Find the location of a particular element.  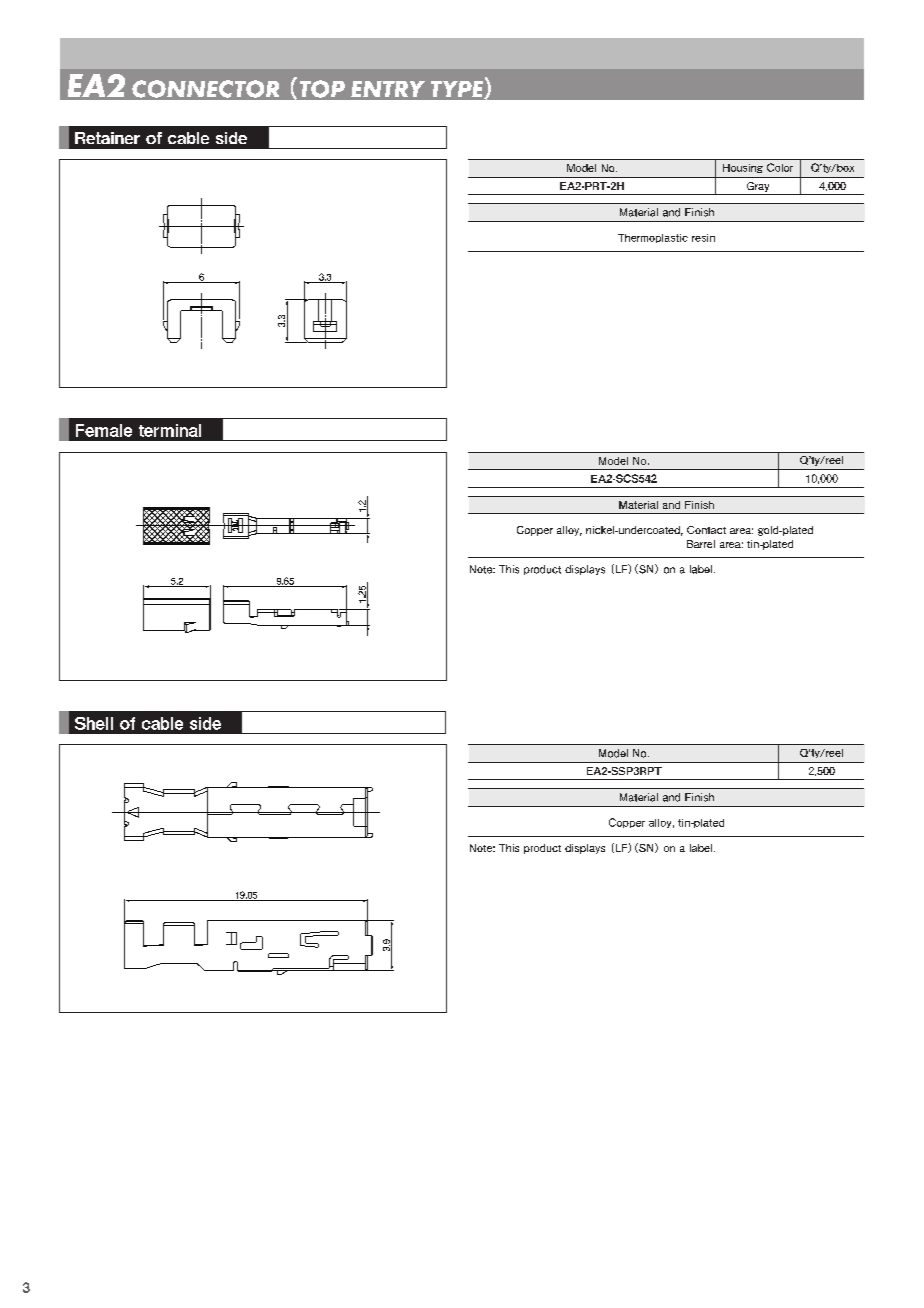

Color is located at coordinates (780, 167).
